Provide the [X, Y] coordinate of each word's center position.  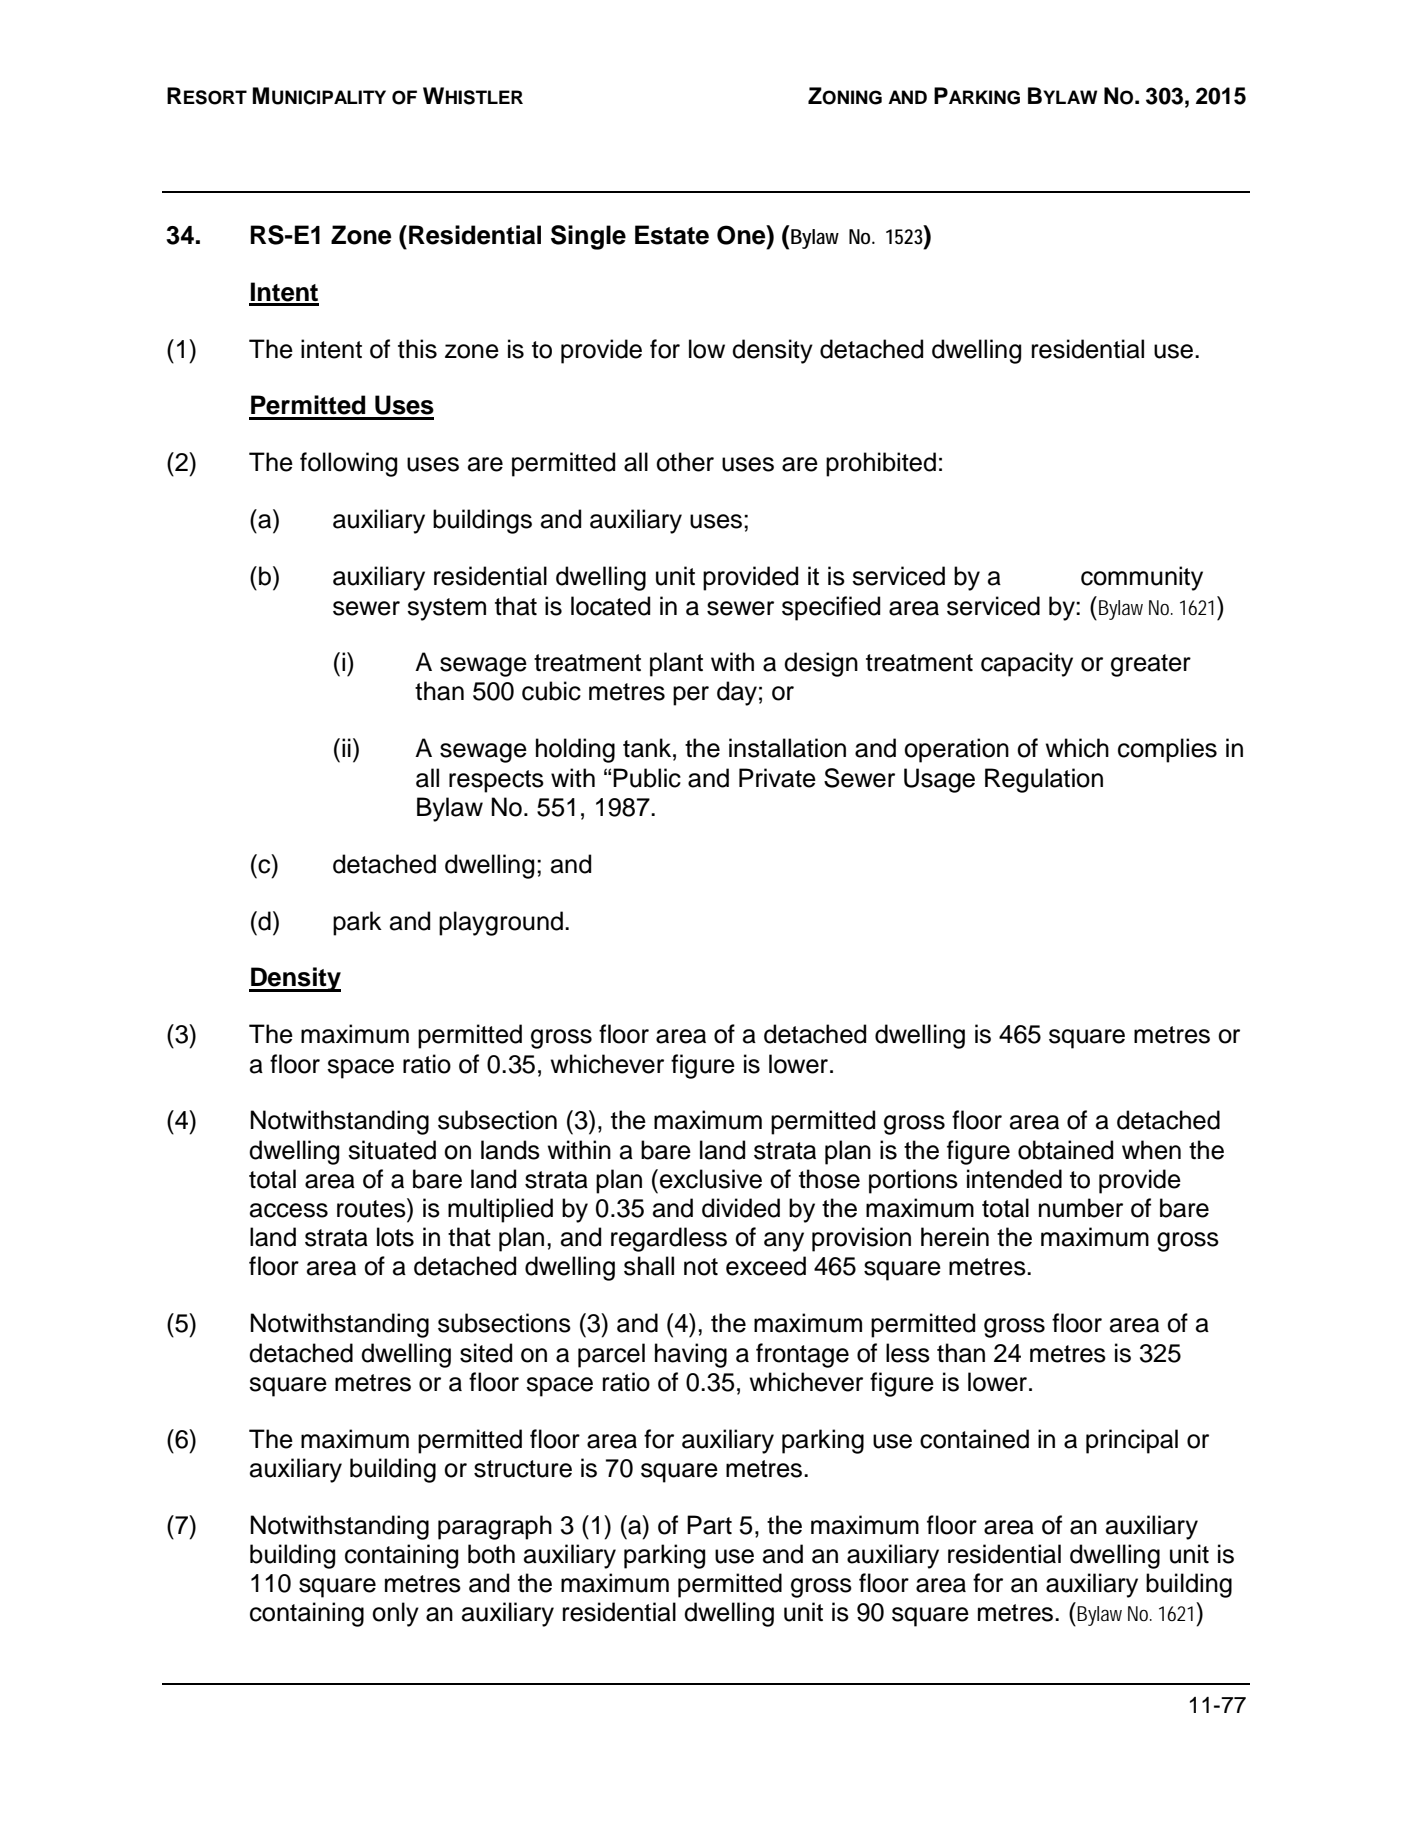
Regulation [1044, 780]
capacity [1027, 664]
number [1081, 1208]
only [395, 1614]
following [348, 464]
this [417, 349]
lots [395, 1237]
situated [392, 1150]
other [685, 462]
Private [777, 778]
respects [496, 781]
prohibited [881, 464]
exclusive [711, 1179]
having [691, 1355]
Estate [672, 235]
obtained [1065, 1150]
